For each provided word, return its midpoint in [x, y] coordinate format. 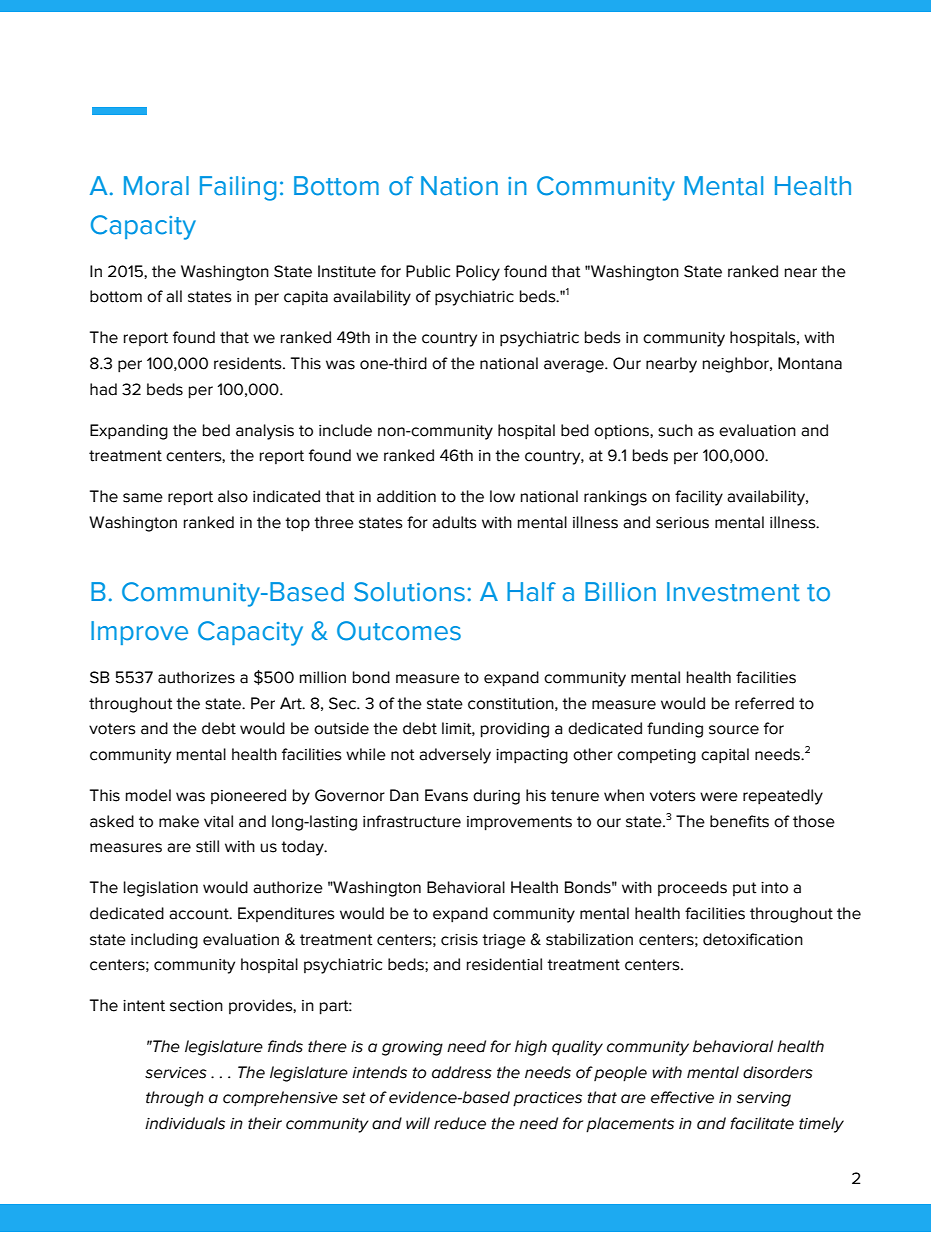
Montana [810, 363]
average [575, 366]
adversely [455, 756]
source [734, 730]
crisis [459, 940]
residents [249, 363]
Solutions [409, 592]
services [176, 1073]
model [148, 795]
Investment [733, 592]
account [200, 914]
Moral [156, 186]
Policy [478, 273]
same [143, 498]
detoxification [753, 939]
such [675, 430]
